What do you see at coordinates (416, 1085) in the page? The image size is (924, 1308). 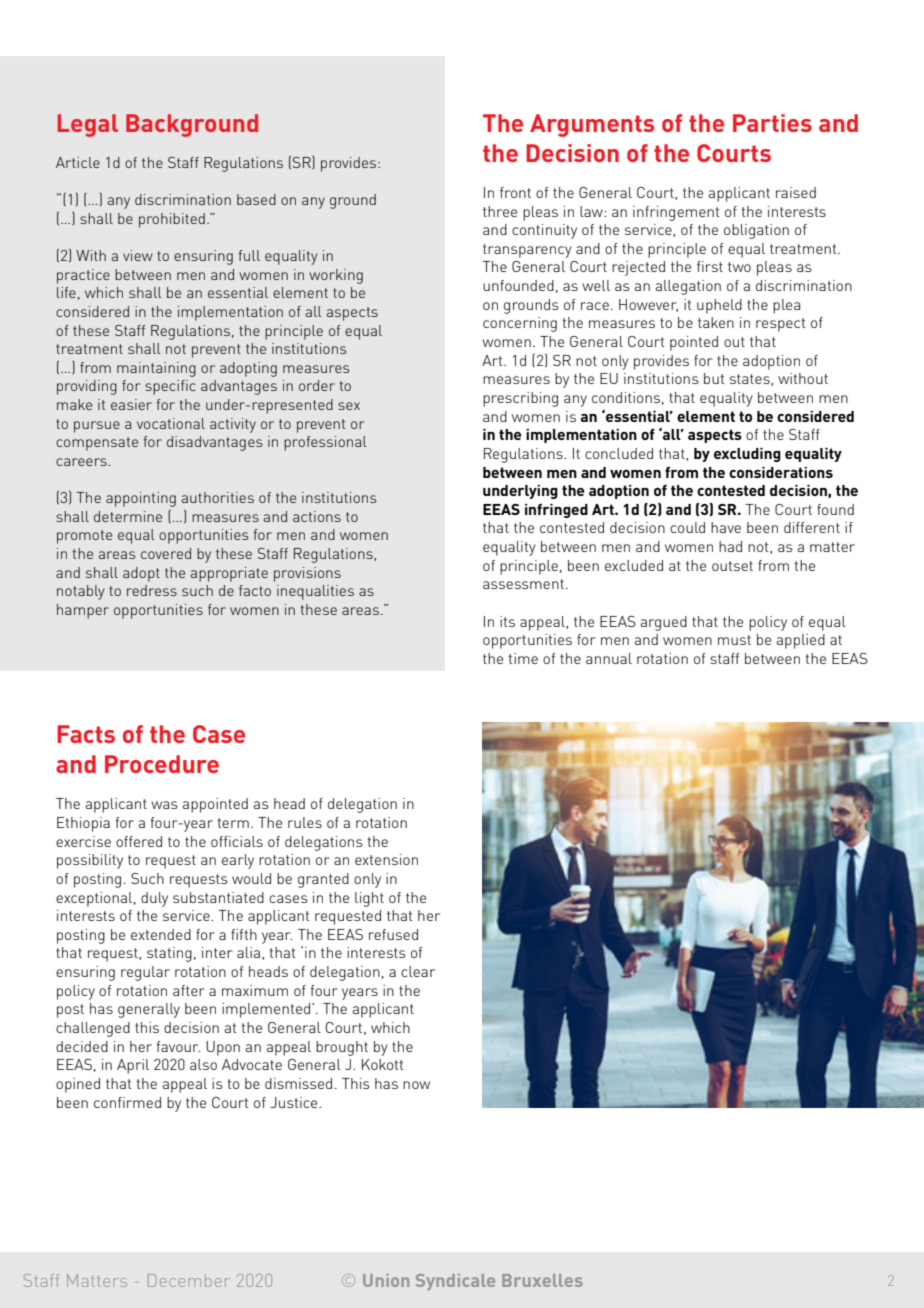 I see `now` at bounding box center [416, 1085].
